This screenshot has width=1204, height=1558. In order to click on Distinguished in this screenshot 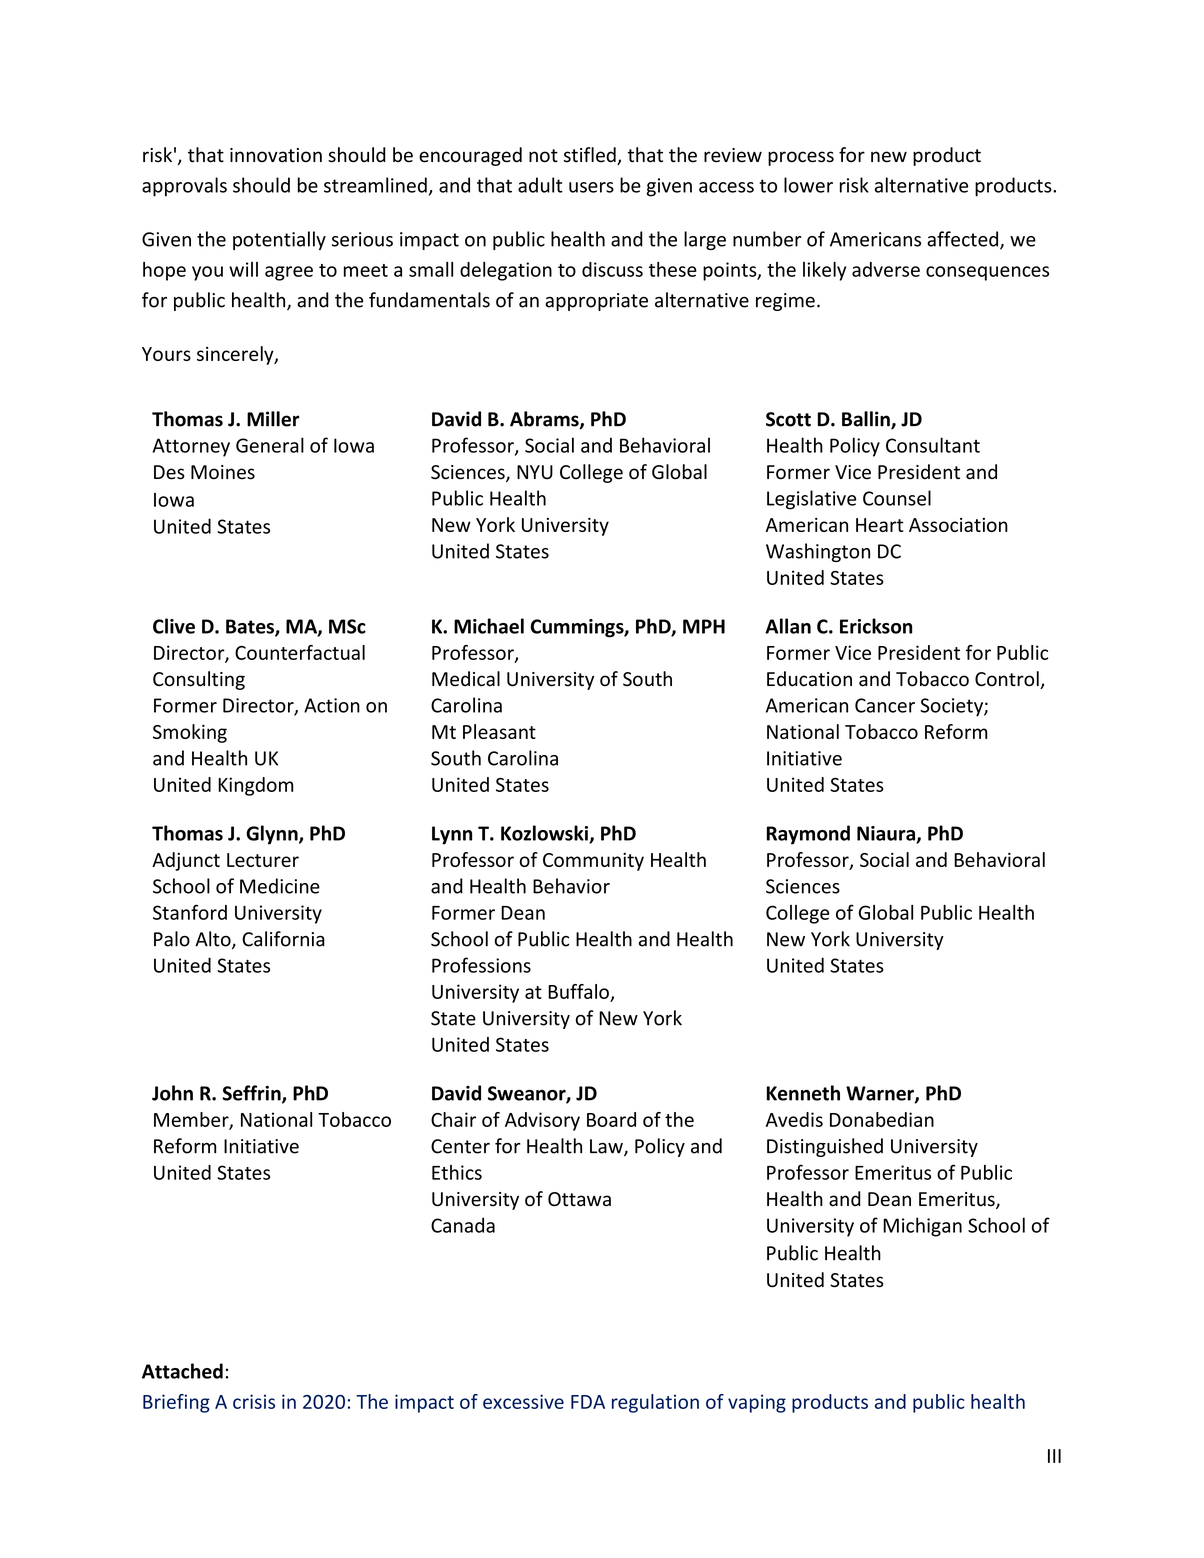, I will do `click(825, 1147)`.
